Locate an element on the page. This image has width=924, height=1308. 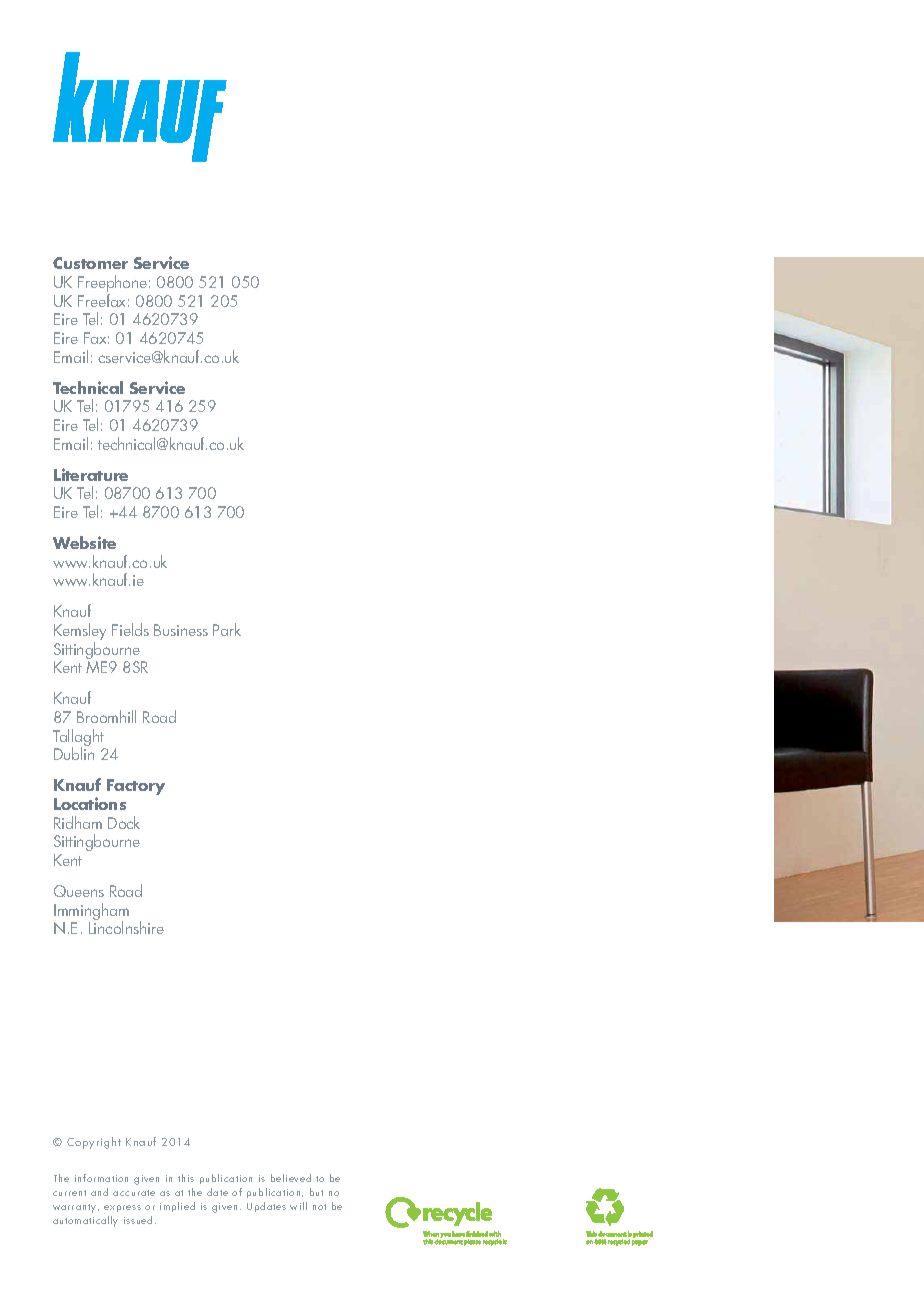
Fields is located at coordinates (130, 629).
